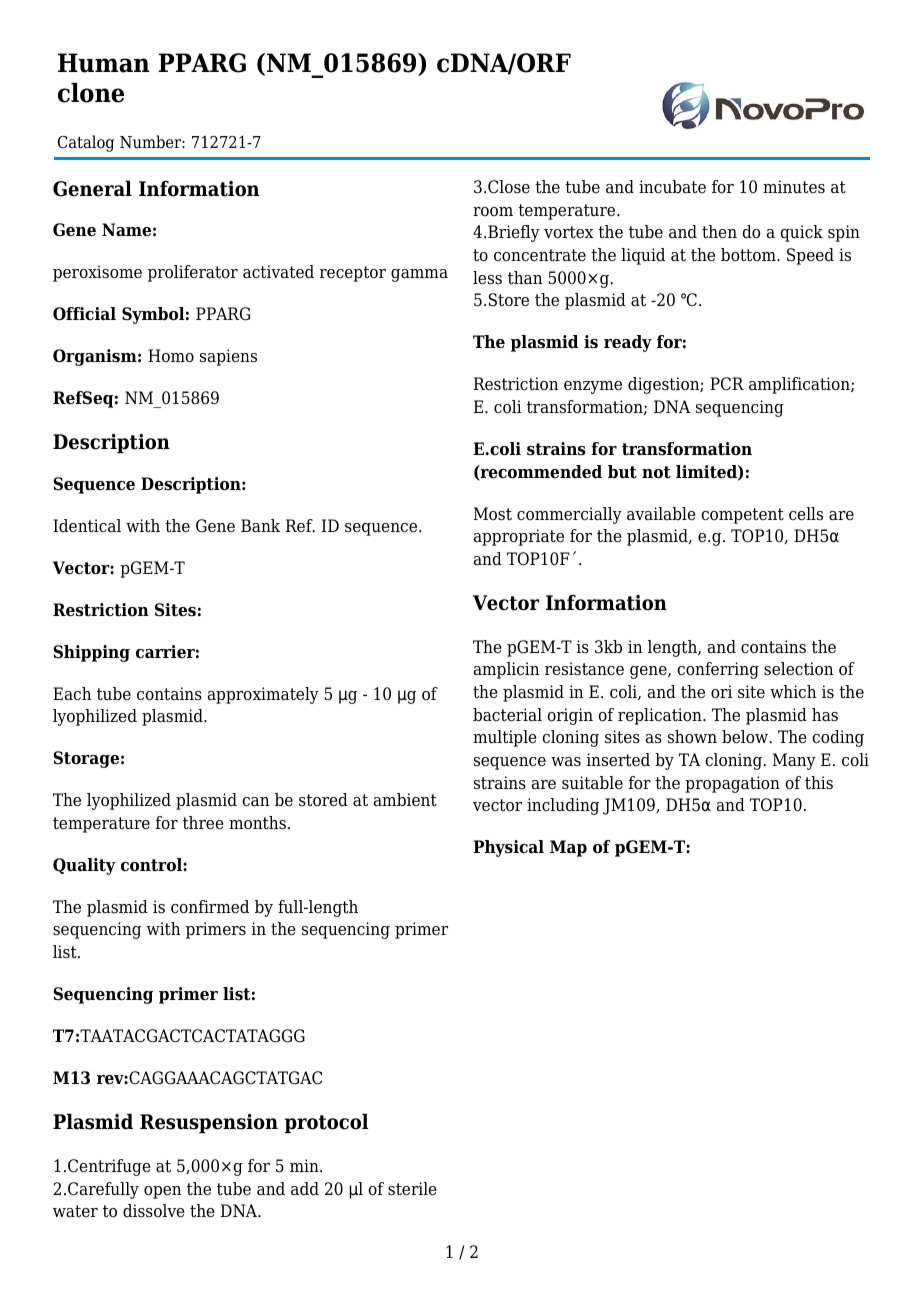 The width and height of the page is (924, 1308). What do you see at coordinates (91, 653) in the page?
I see `Shipping` at bounding box center [91, 653].
